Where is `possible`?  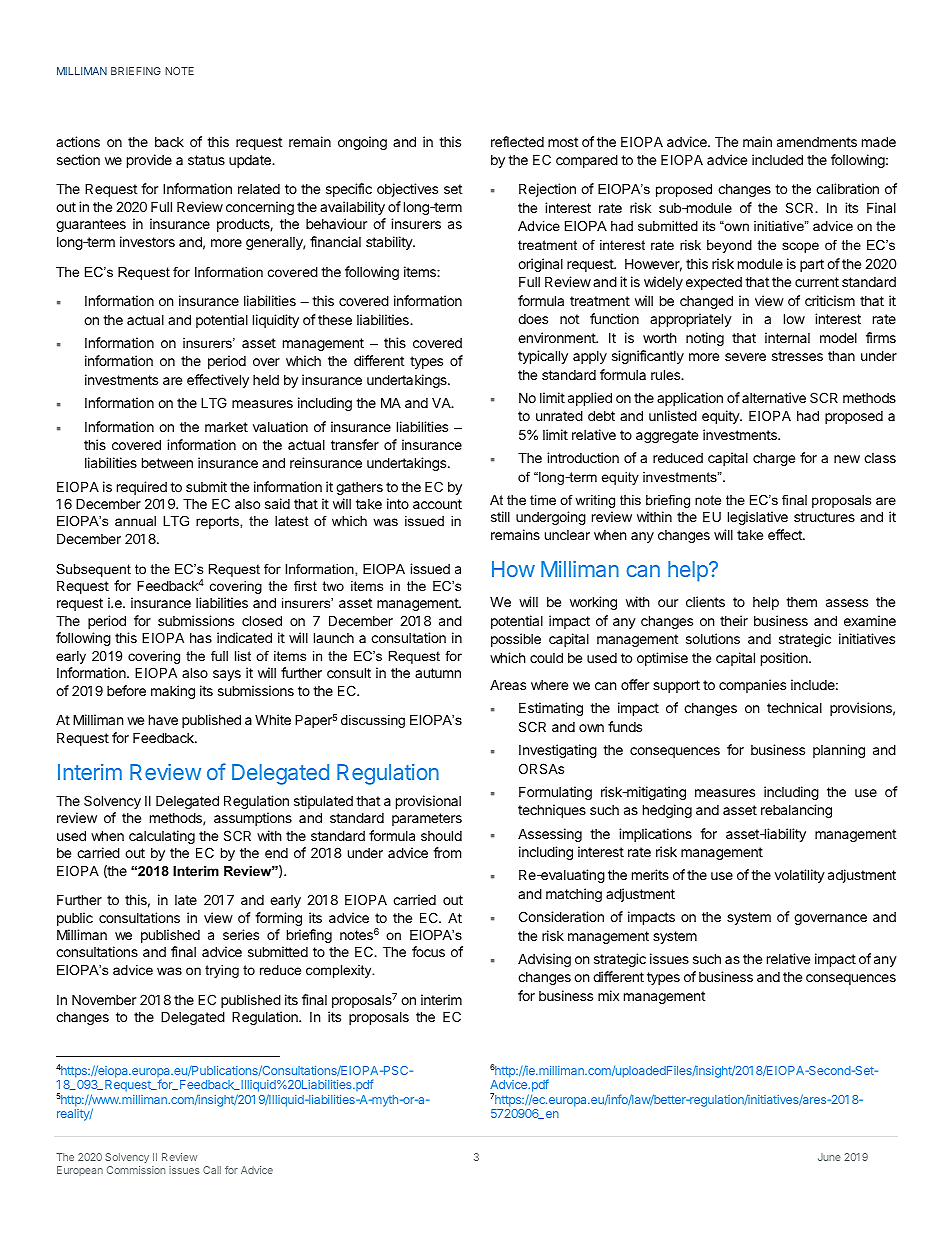
possible is located at coordinates (516, 640).
